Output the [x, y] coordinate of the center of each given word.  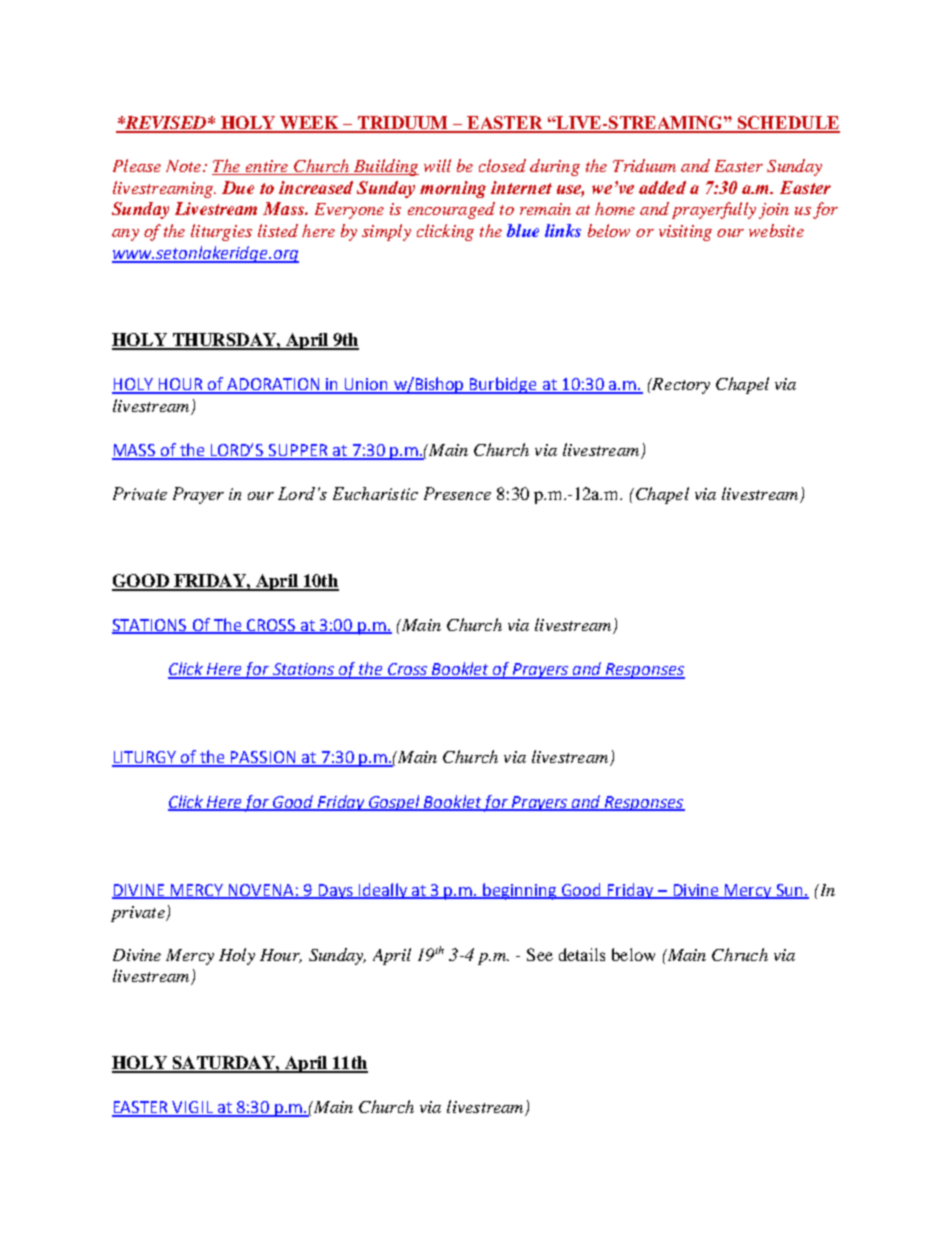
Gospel [395, 803]
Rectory [680, 386]
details [582, 954]
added [662, 187]
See [540, 954]
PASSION [263, 758]
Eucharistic [375, 493]
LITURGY [145, 758]
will [437, 165]
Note [185, 166]
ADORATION [273, 385]
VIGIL [193, 1108]
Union [366, 385]
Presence [457, 493]
